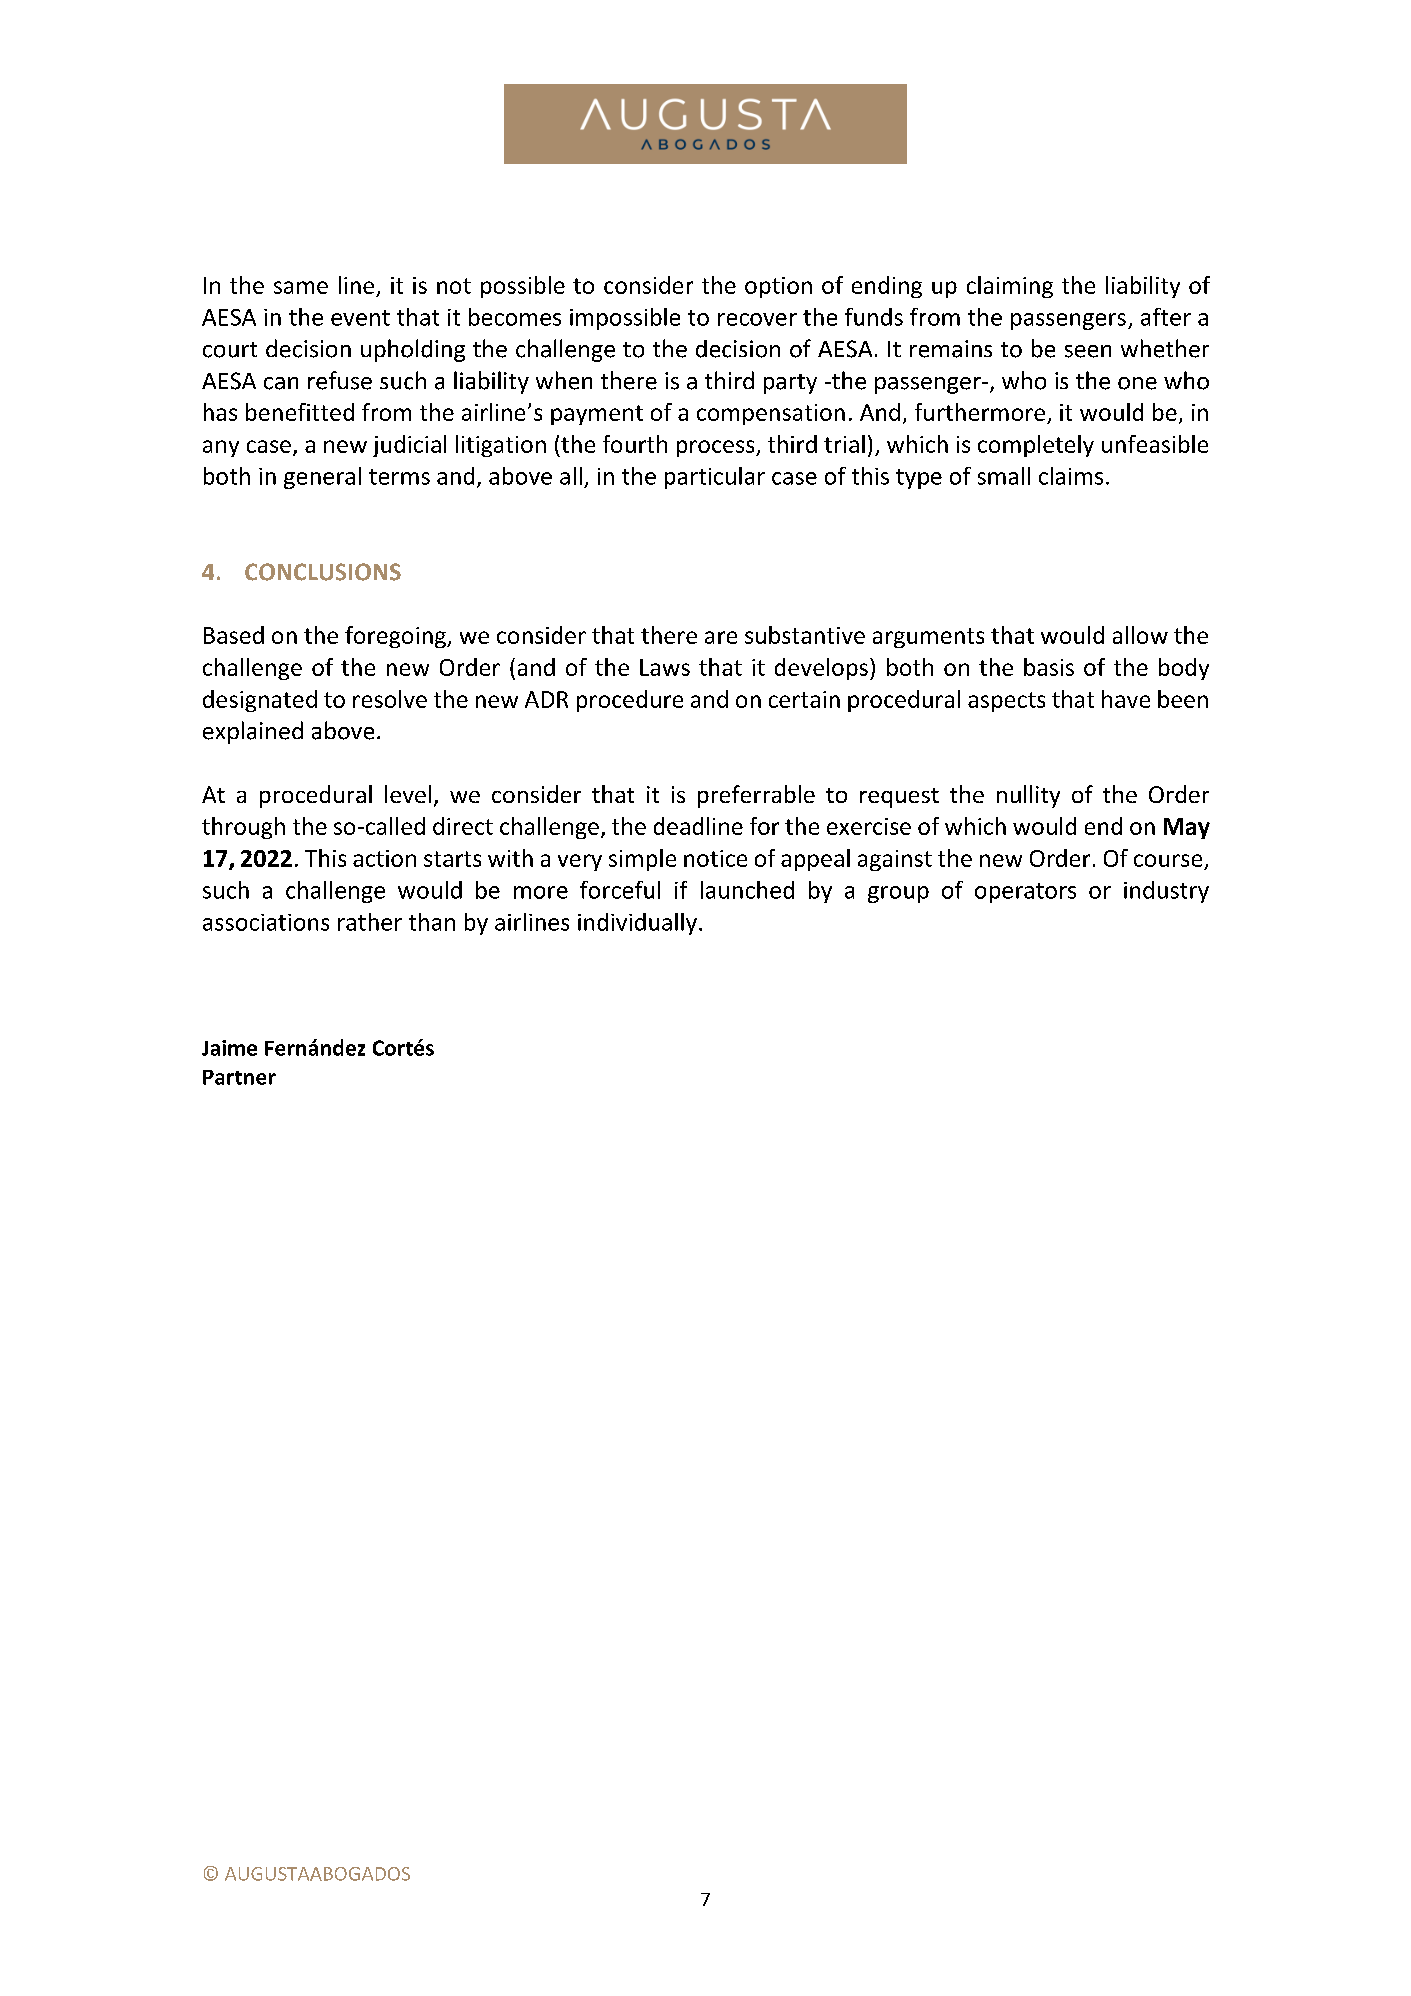  What do you see at coordinates (1010, 287) in the screenshot?
I see `claiming` at bounding box center [1010, 287].
